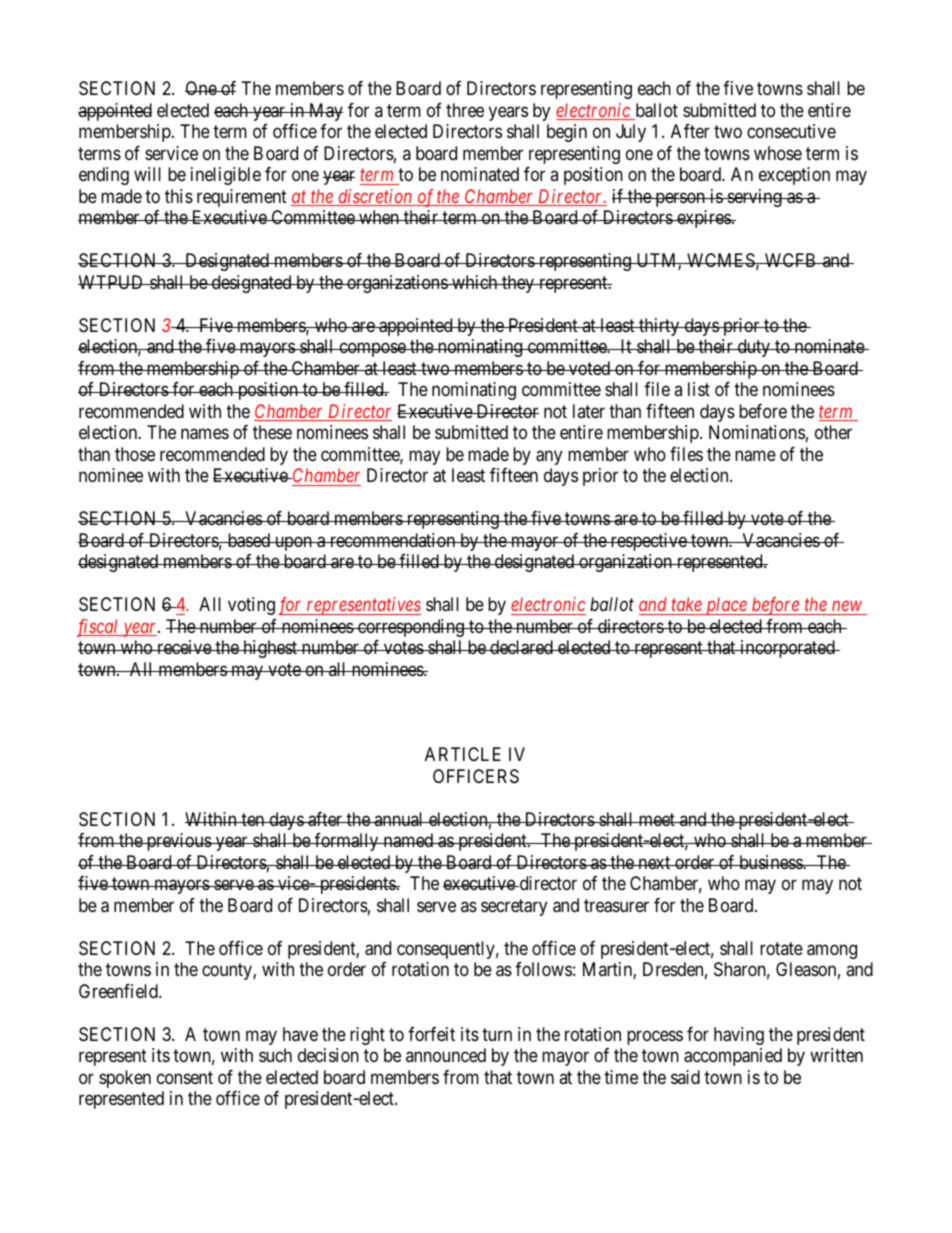 The width and height of the screenshot is (952, 1233). What do you see at coordinates (446, 1055) in the screenshot?
I see `announced` at bounding box center [446, 1055].
